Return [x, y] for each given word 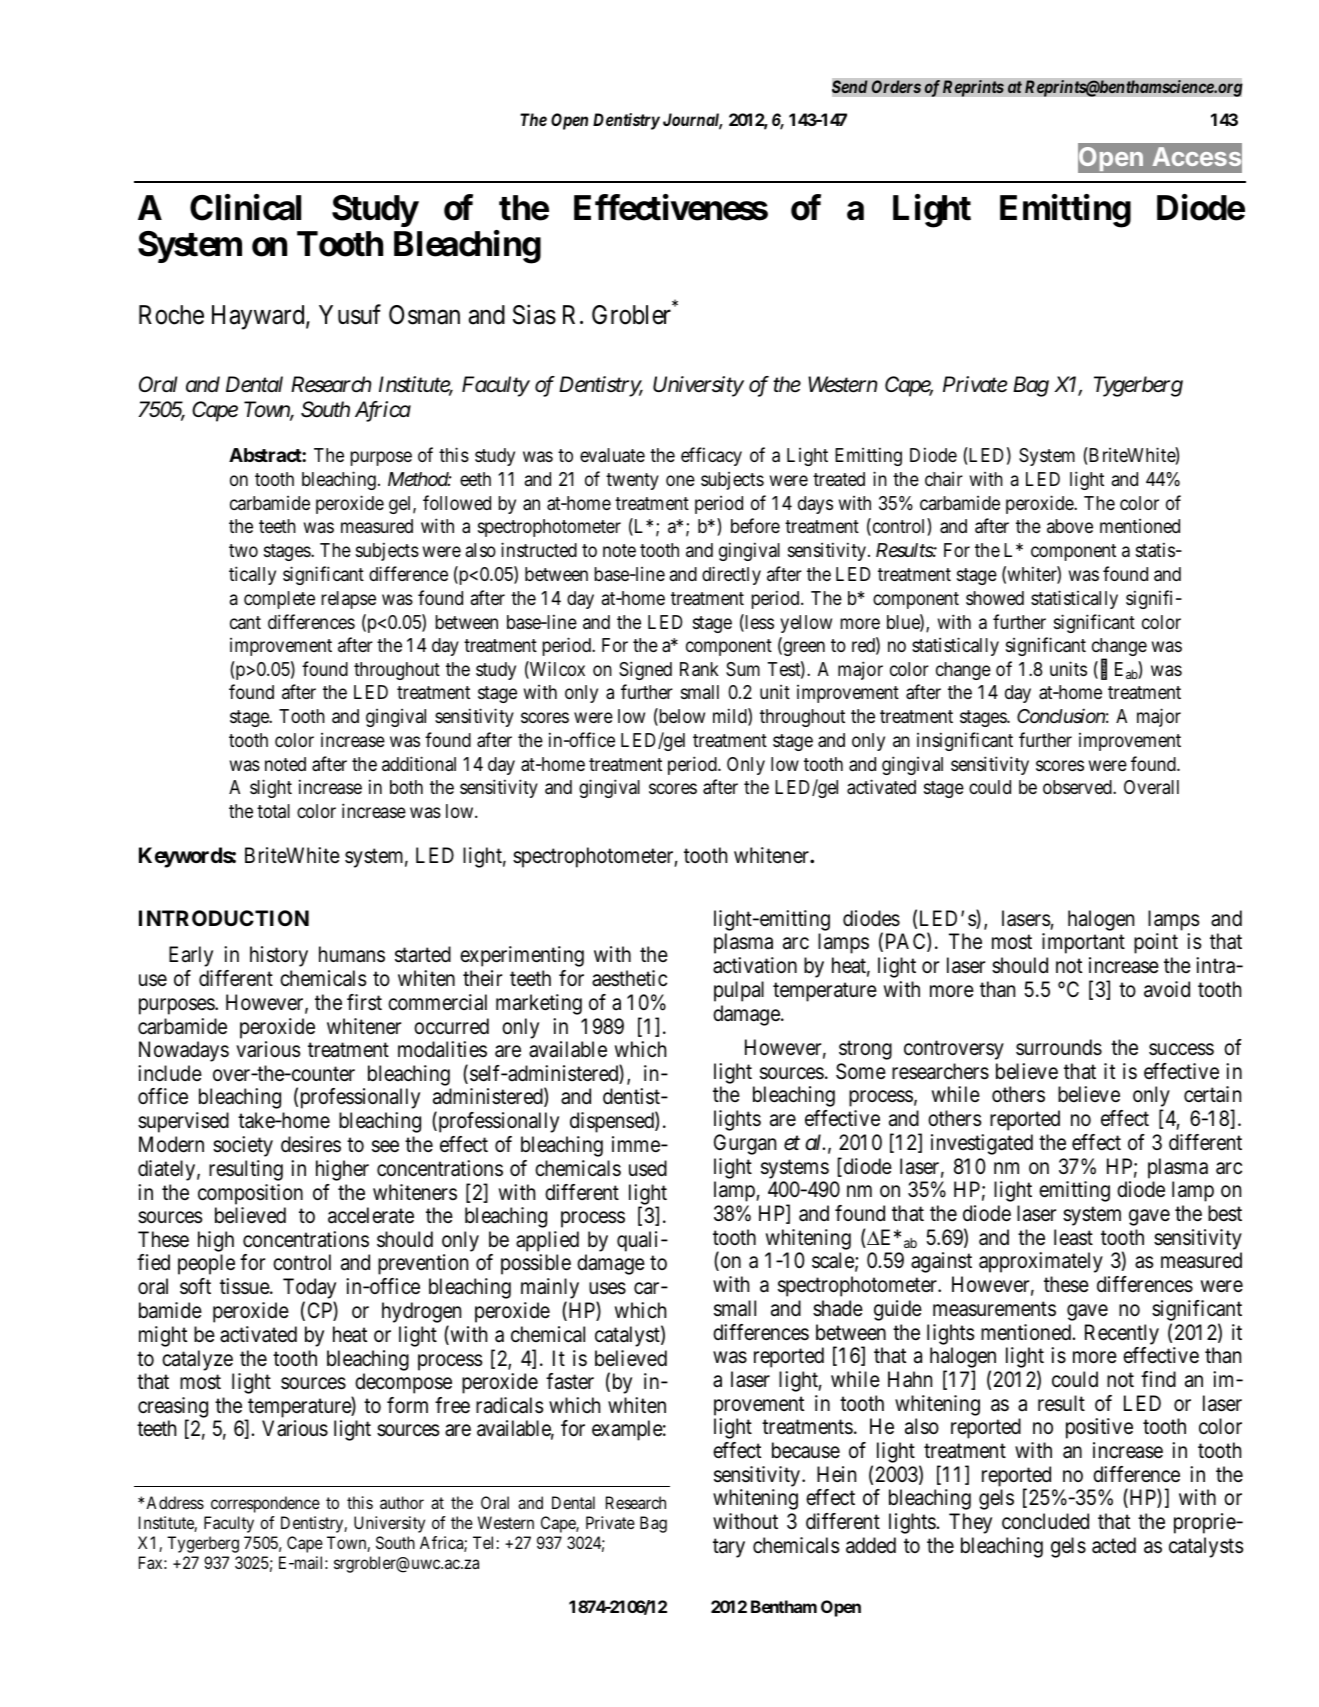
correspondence [265, 1504]
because [806, 1450]
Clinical [245, 207]
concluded [1045, 1521]
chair [944, 479]
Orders [896, 87]
